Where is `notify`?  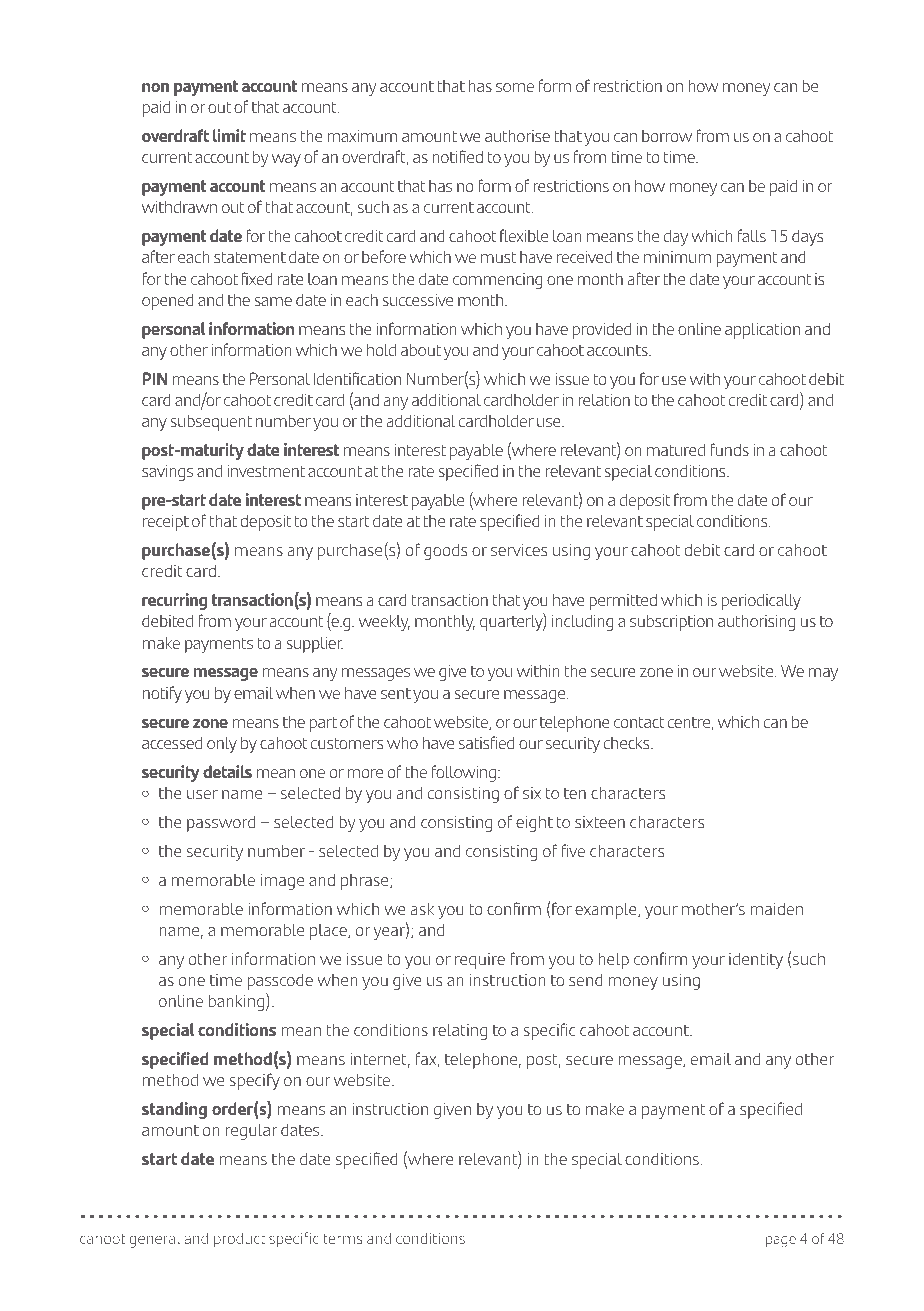 notify is located at coordinates (162, 694).
